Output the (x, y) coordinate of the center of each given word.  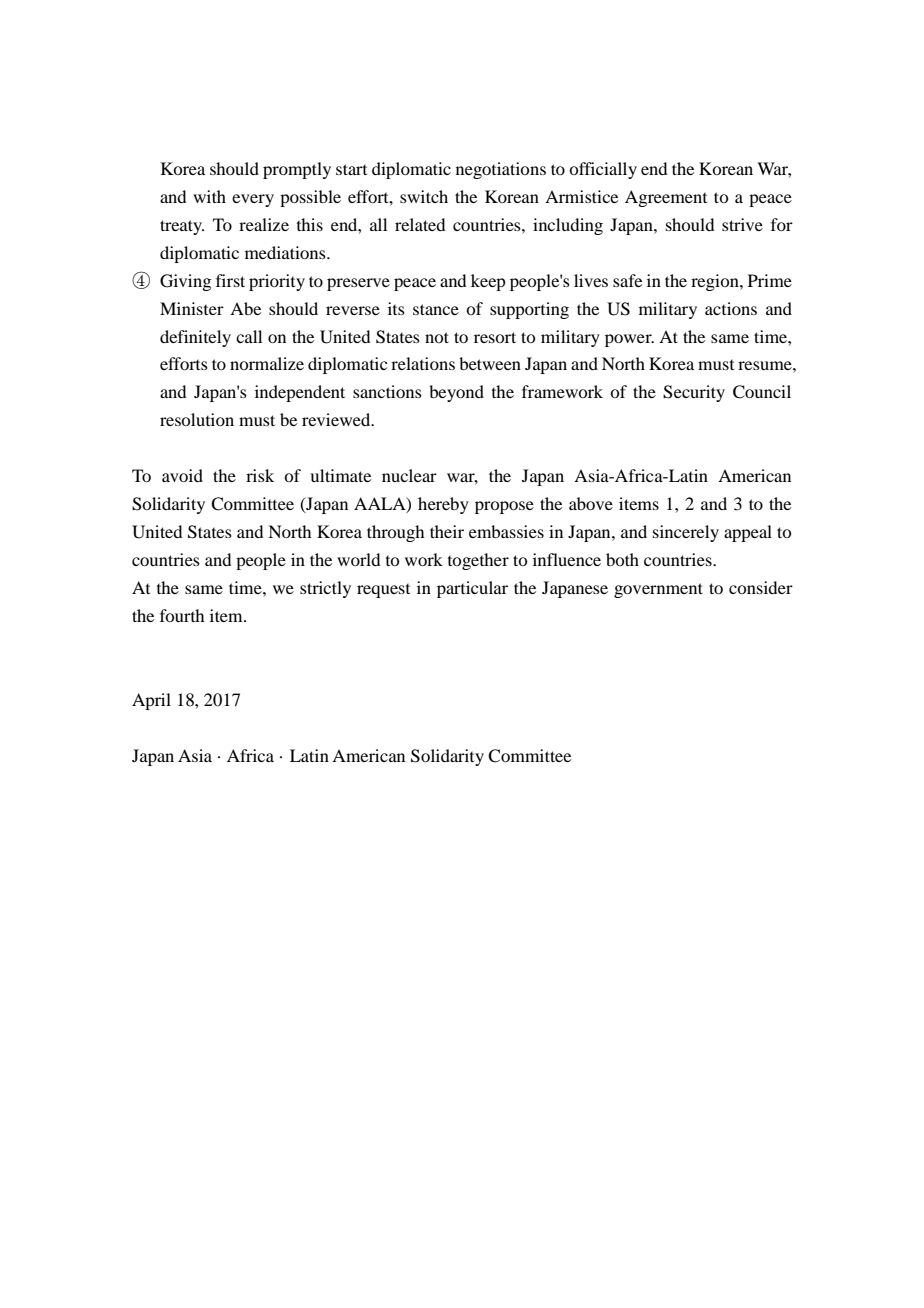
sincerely (686, 533)
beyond (456, 393)
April (151, 701)
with (209, 196)
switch (424, 196)
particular (472, 589)
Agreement (666, 198)
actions (731, 308)
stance (436, 309)
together (478, 561)
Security (694, 393)
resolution (197, 419)
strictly (325, 589)
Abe (245, 308)
